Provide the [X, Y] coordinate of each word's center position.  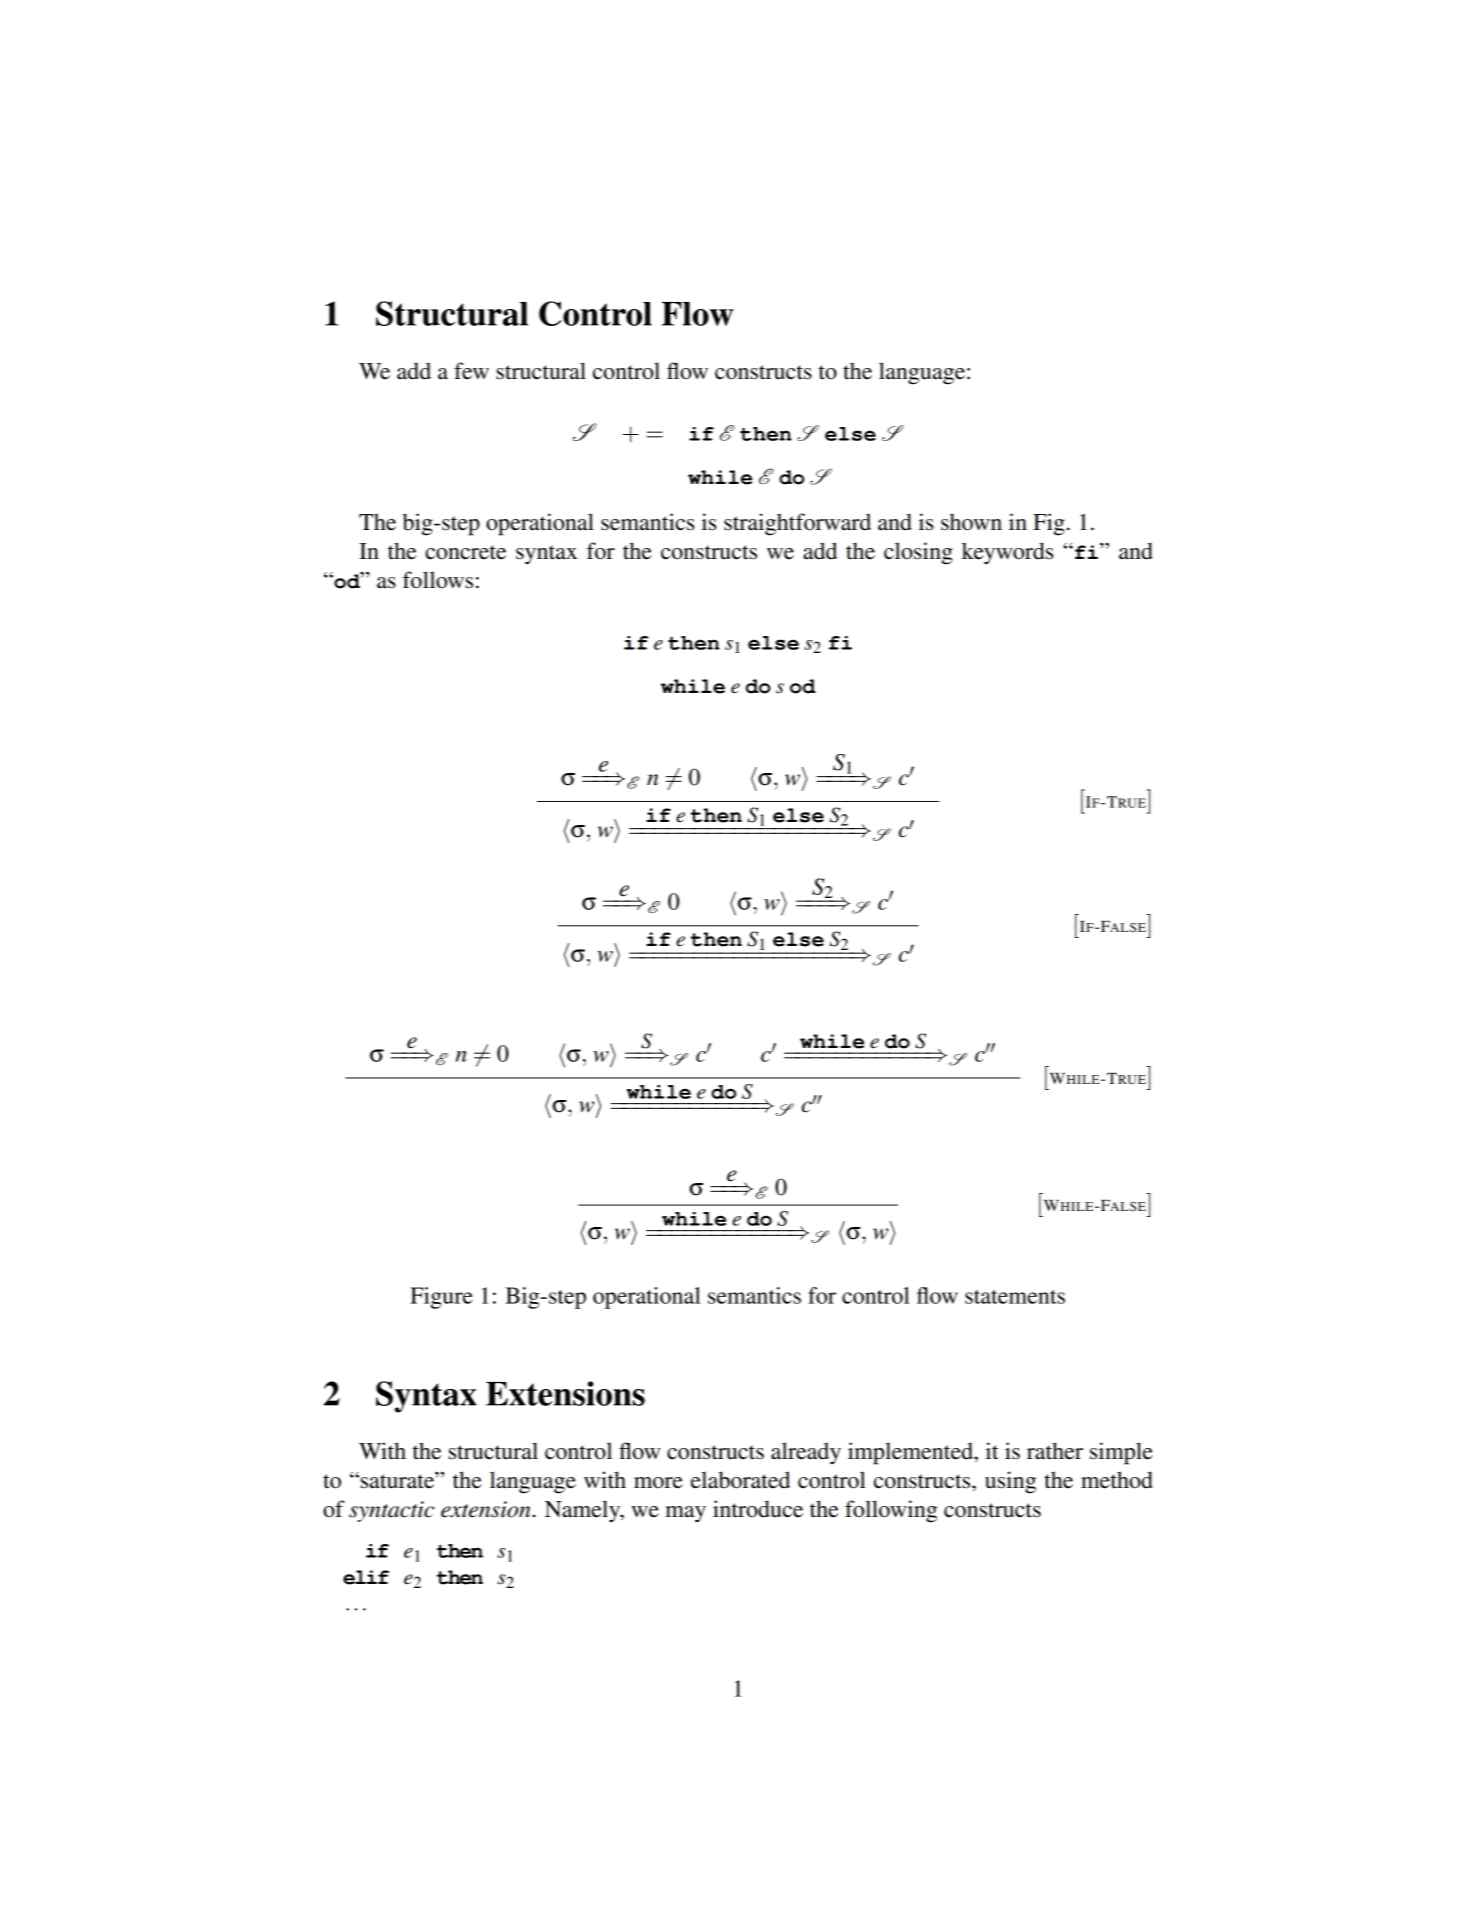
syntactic [391, 1511]
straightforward [797, 524]
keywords [1007, 553]
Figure [441, 1298]
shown [971, 522]
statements [1015, 1297]
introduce [758, 1509]
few [471, 371]
